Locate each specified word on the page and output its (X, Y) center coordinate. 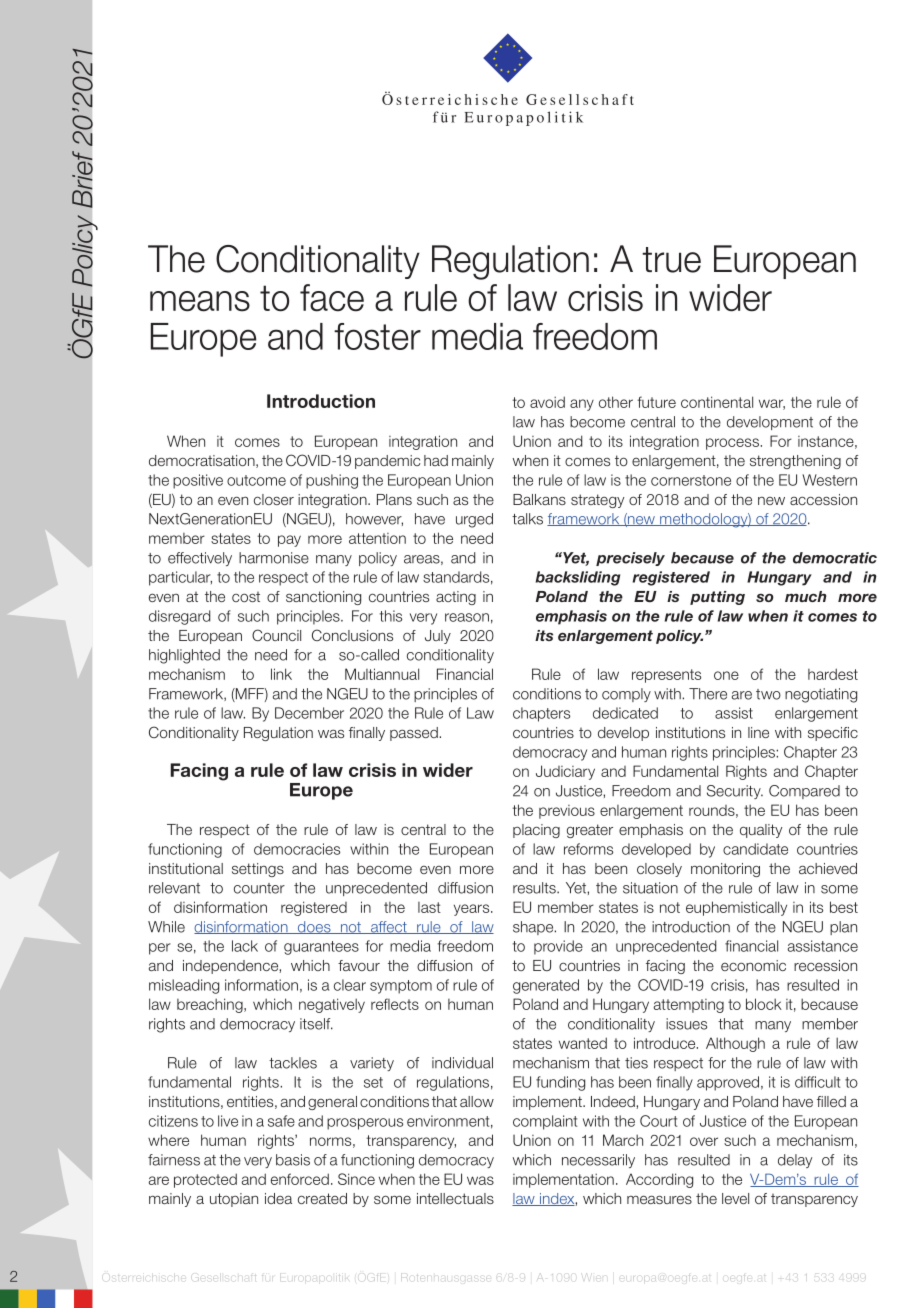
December (309, 713)
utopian (234, 1200)
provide (558, 947)
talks (527, 519)
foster (377, 336)
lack (245, 946)
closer (274, 499)
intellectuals (455, 1198)
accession (823, 499)
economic (753, 965)
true (671, 260)
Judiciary (565, 772)
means (200, 301)
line (758, 732)
